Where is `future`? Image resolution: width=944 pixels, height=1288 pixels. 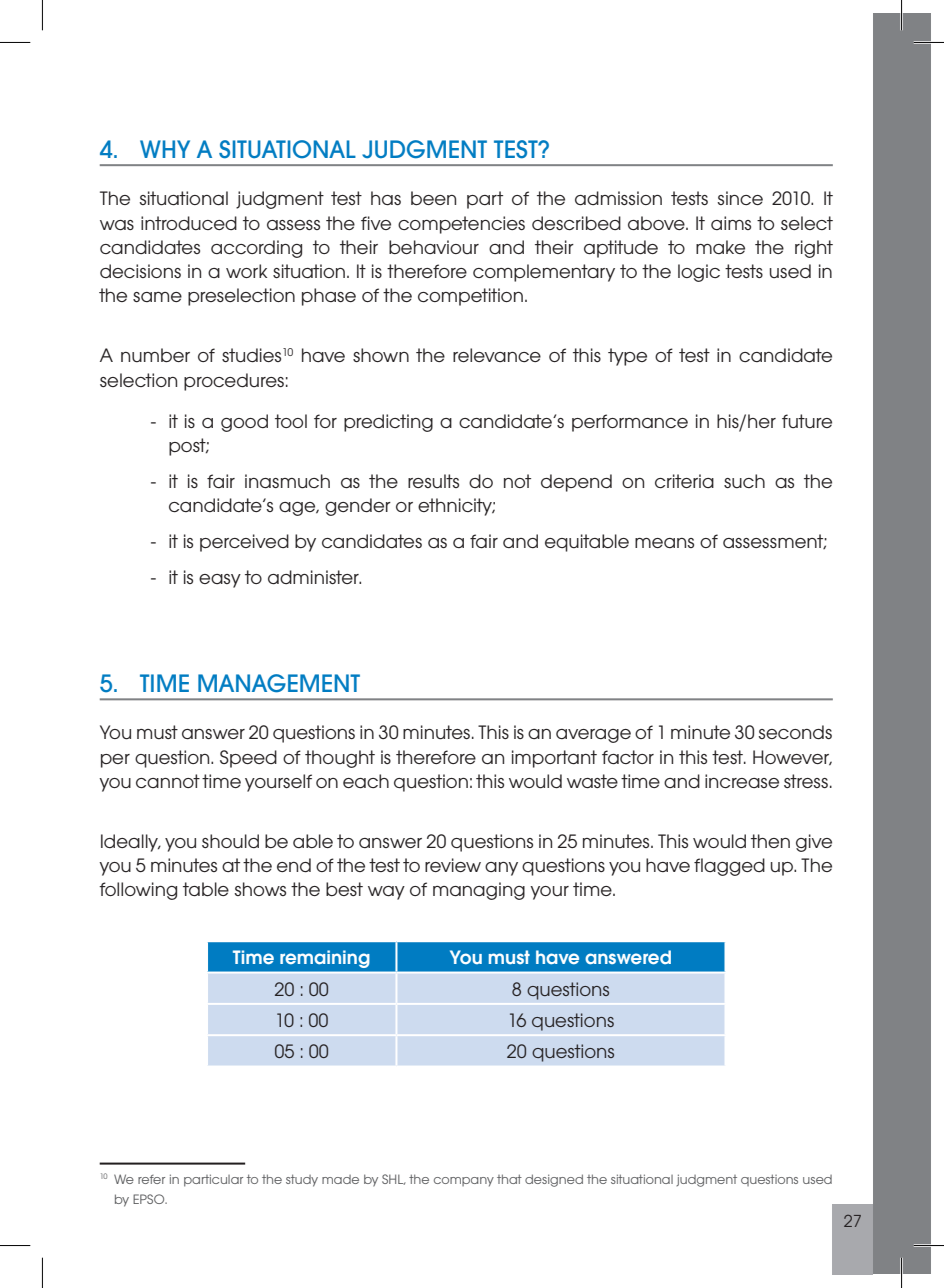
future is located at coordinates (807, 421).
